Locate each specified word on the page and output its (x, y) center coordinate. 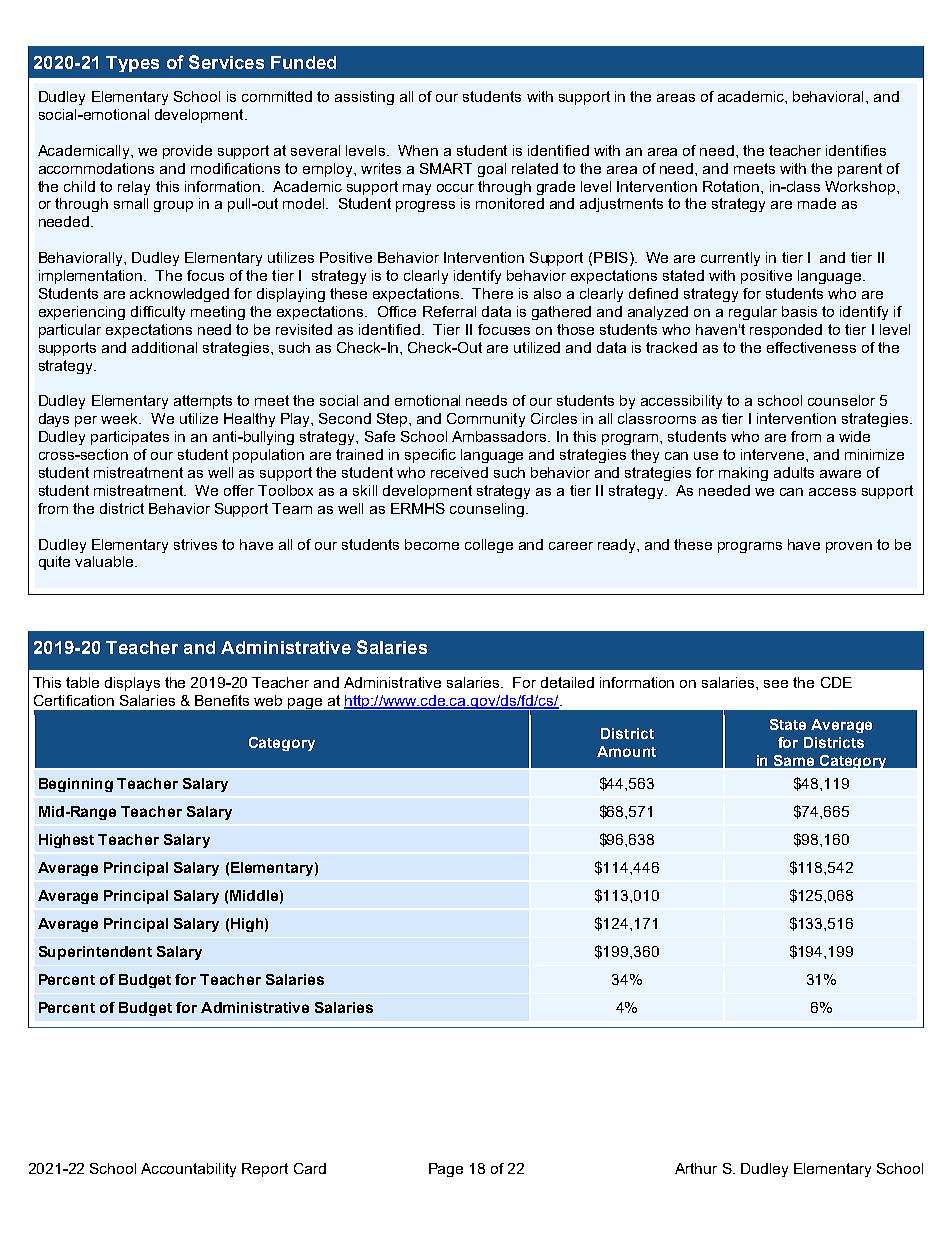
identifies (856, 150)
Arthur (696, 1168)
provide (187, 152)
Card (310, 1168)
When (418, 150)
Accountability (188, 1170)
